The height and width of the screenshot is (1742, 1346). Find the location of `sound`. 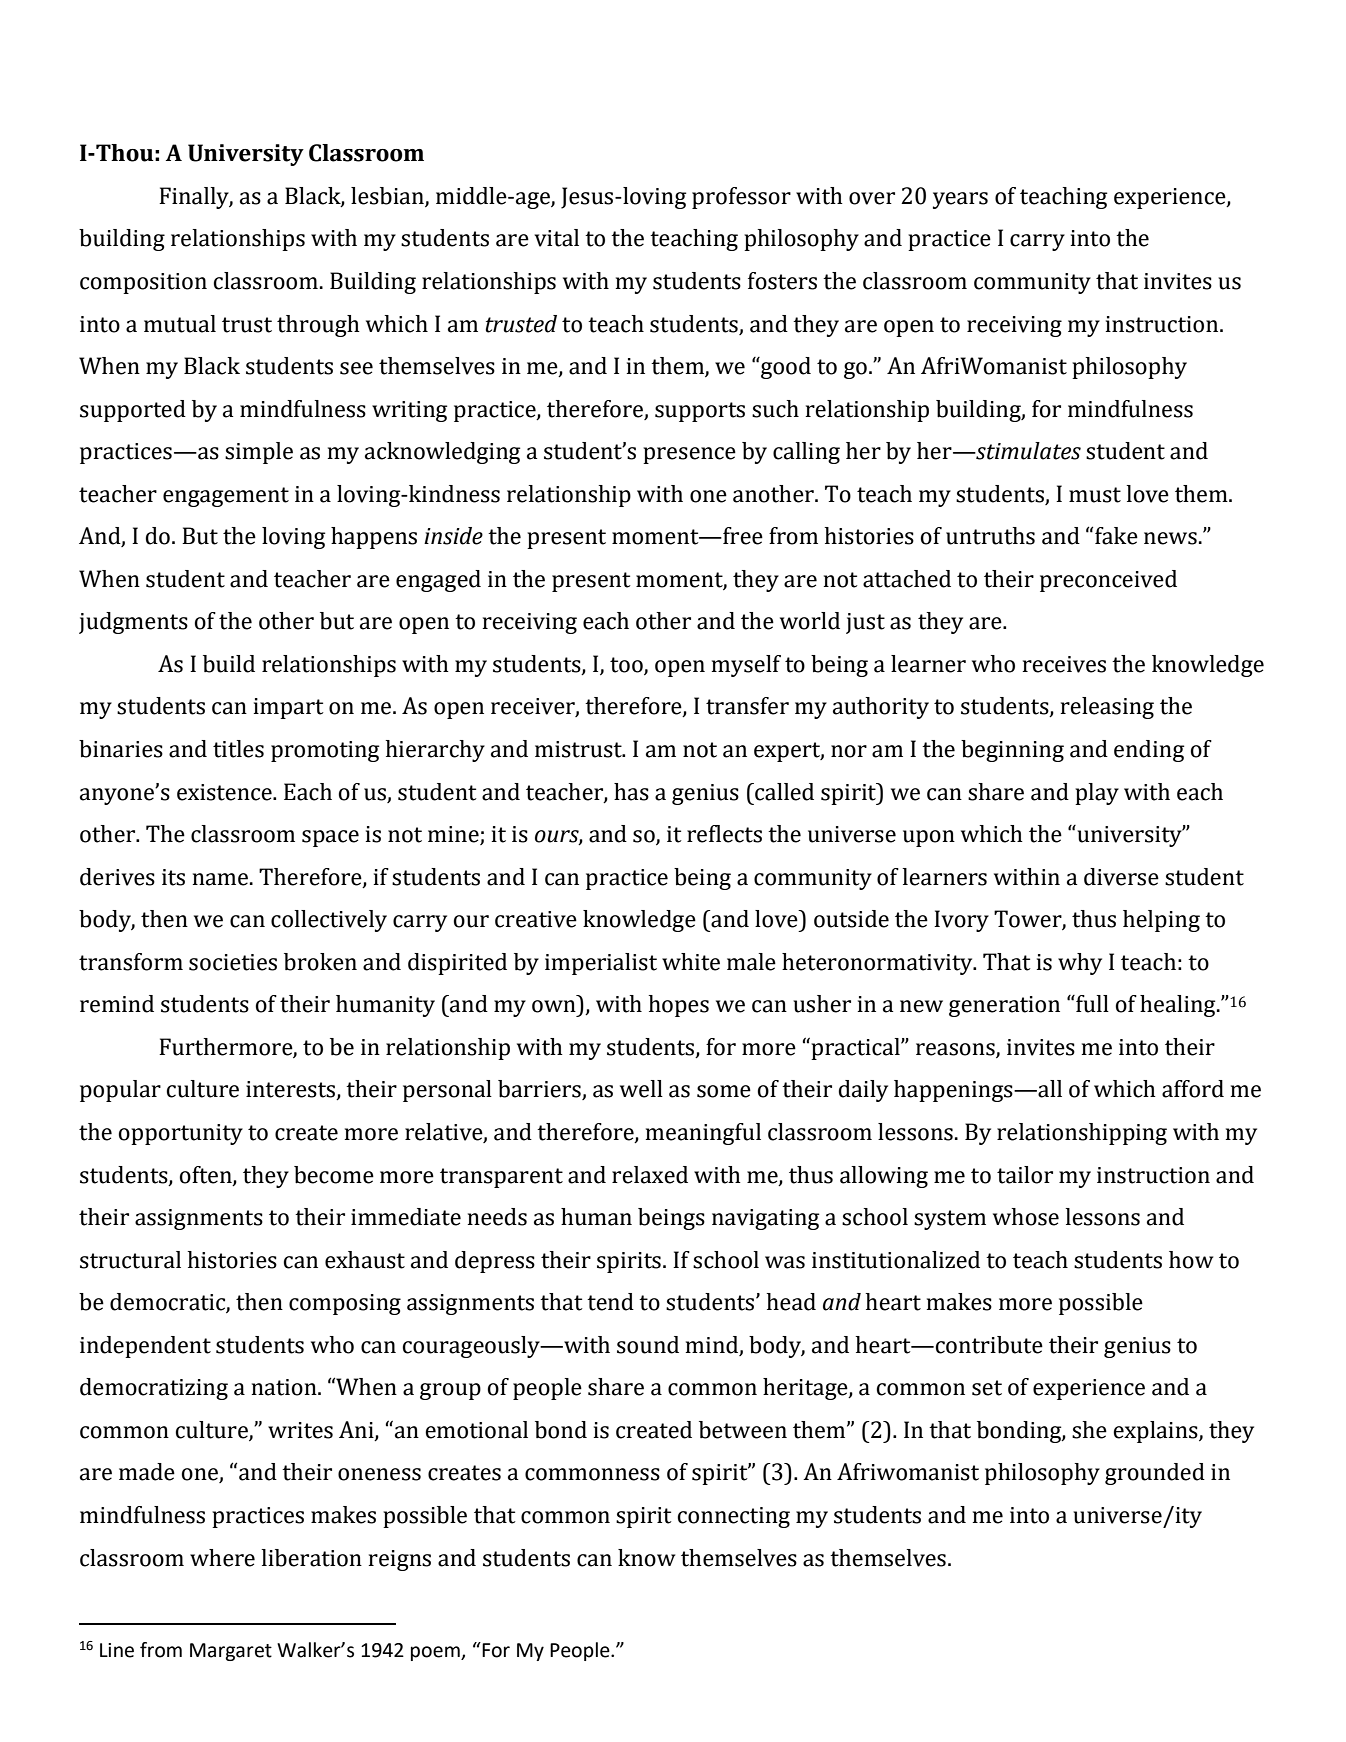

sound is located at coordinates (648, 1345).
